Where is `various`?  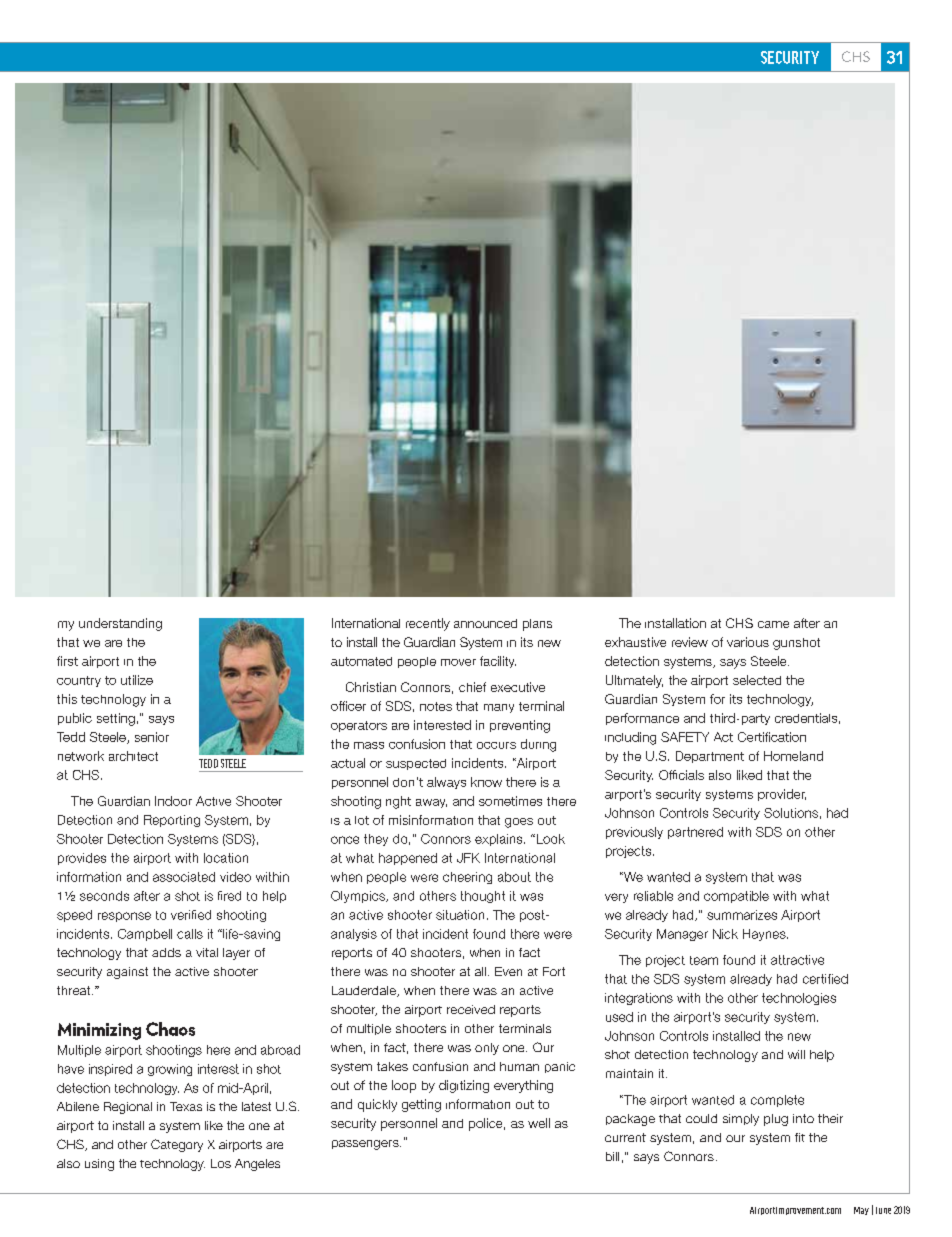 various is located at coordinates (748, 642).
